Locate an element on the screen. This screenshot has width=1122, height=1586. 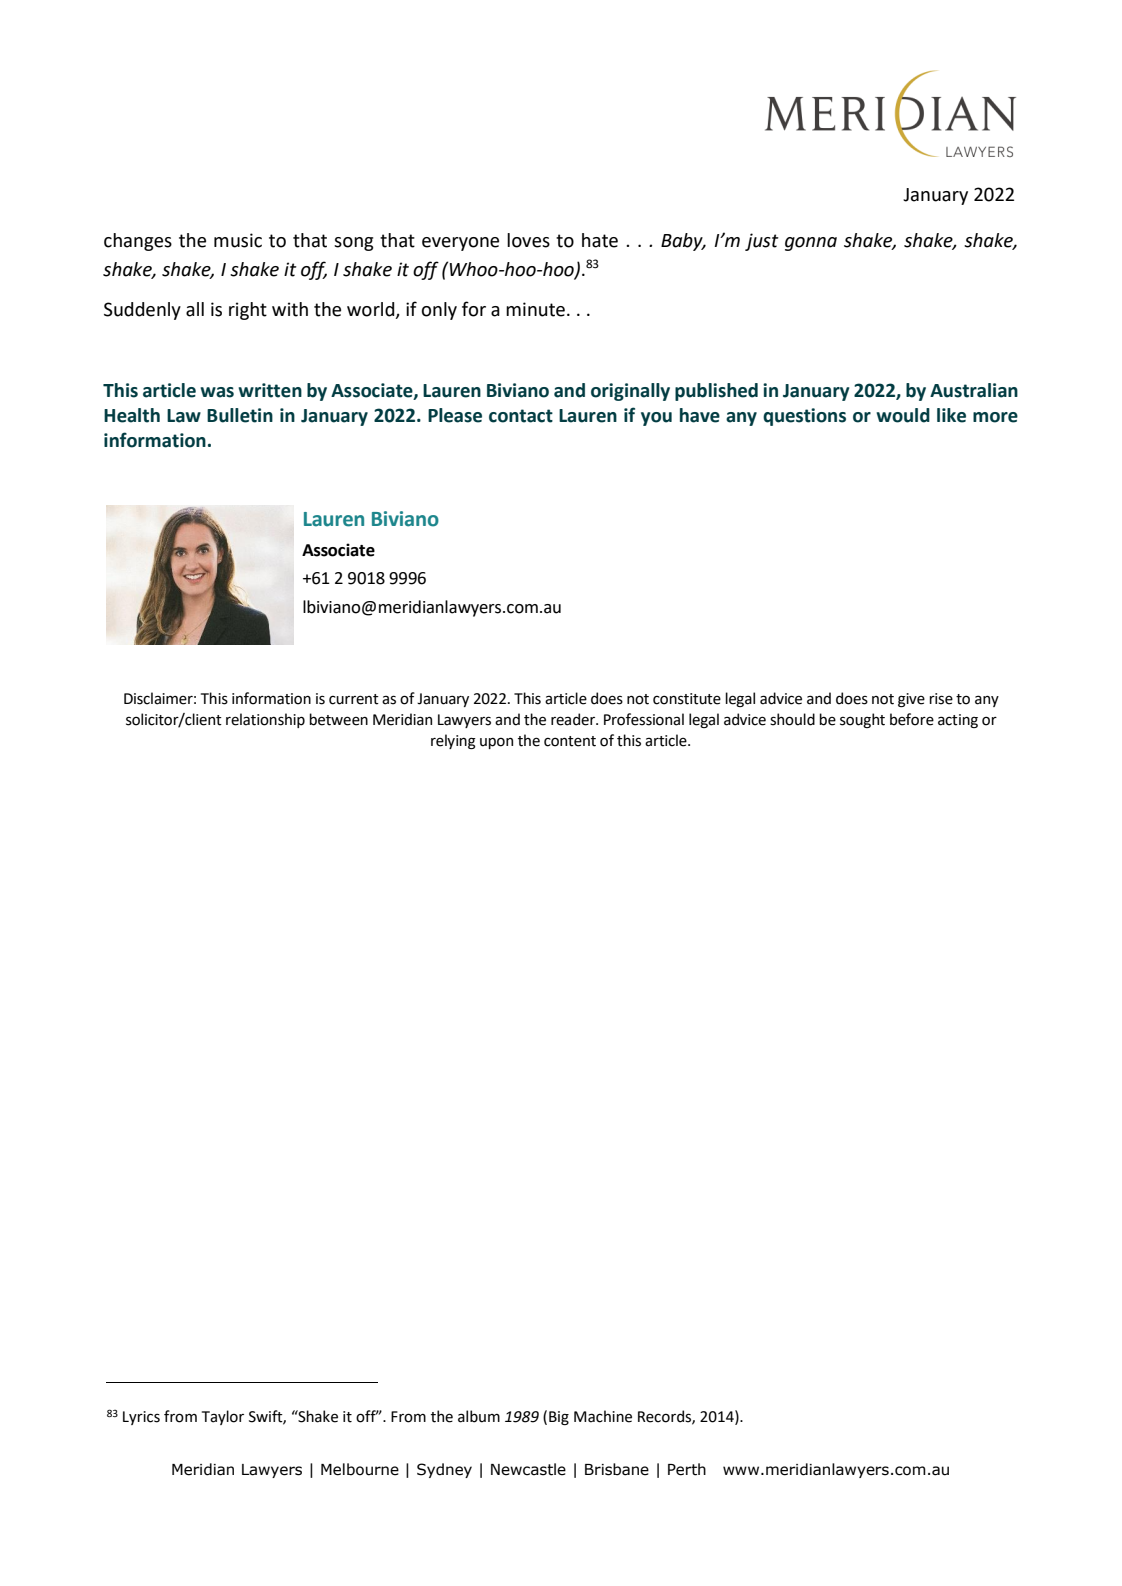
gonna is located at coordinates (811, 244).
